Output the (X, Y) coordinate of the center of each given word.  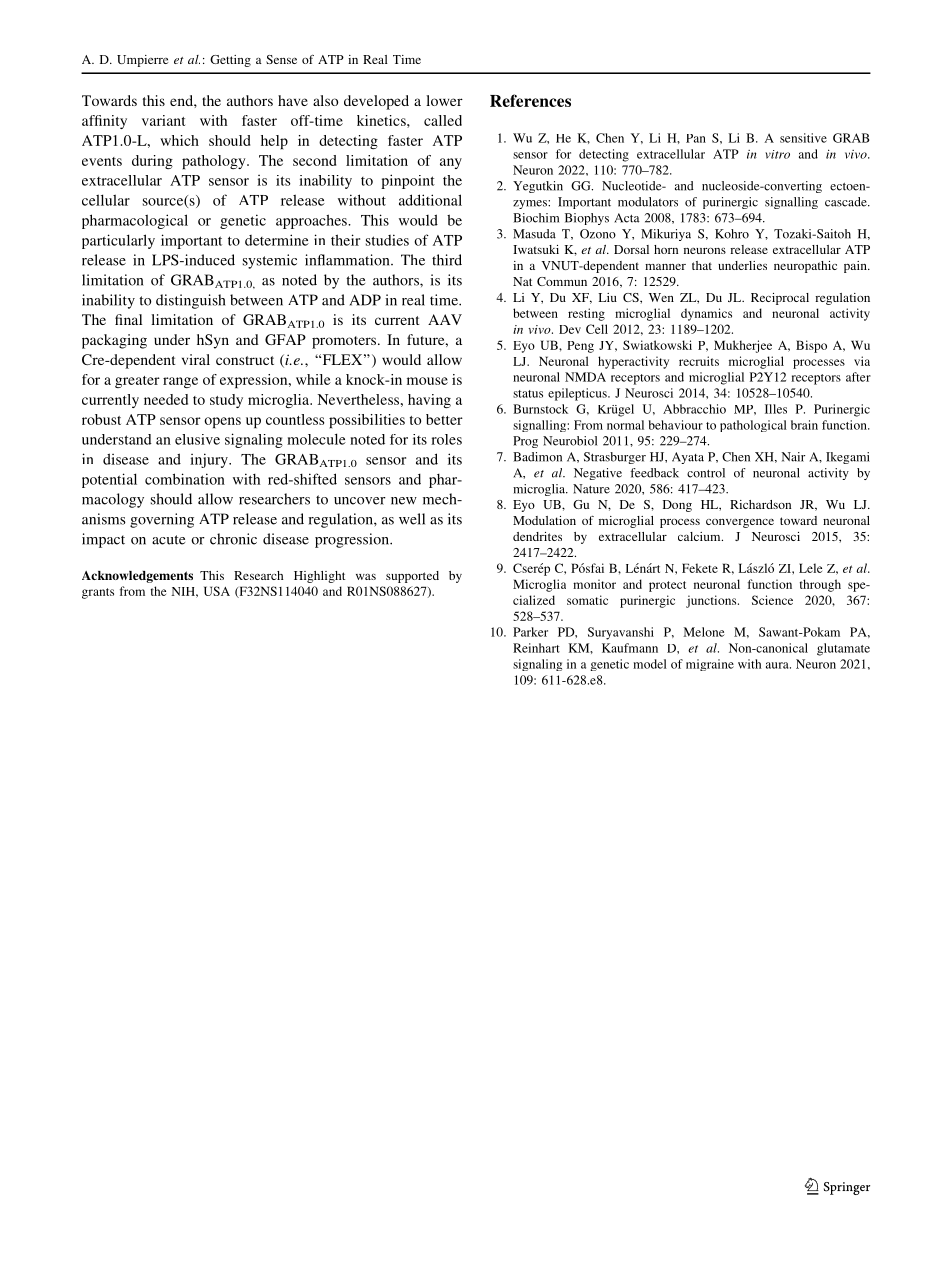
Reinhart (536, 648)
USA (217, 591)
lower (444, 100)
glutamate (843, 649)
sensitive (803, 138)
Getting (230, 61)
